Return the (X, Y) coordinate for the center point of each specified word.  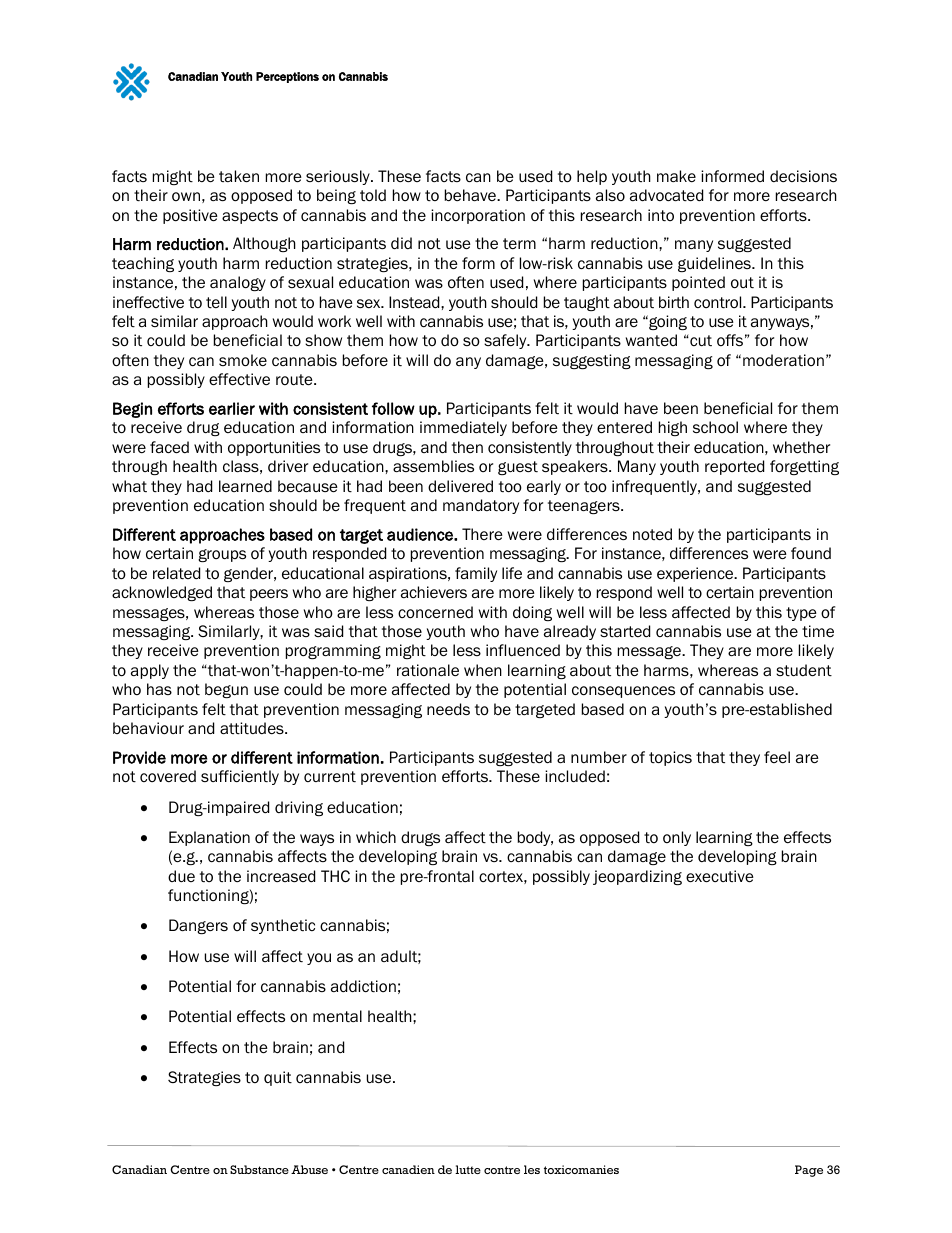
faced (169, 447)
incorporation (478, 216)
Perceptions (287, 77)
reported (734, 467)
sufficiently (240, 777)
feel (777, 757)
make (676, 176)
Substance (259, 1169)
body (535, 838)
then (467, 447)
